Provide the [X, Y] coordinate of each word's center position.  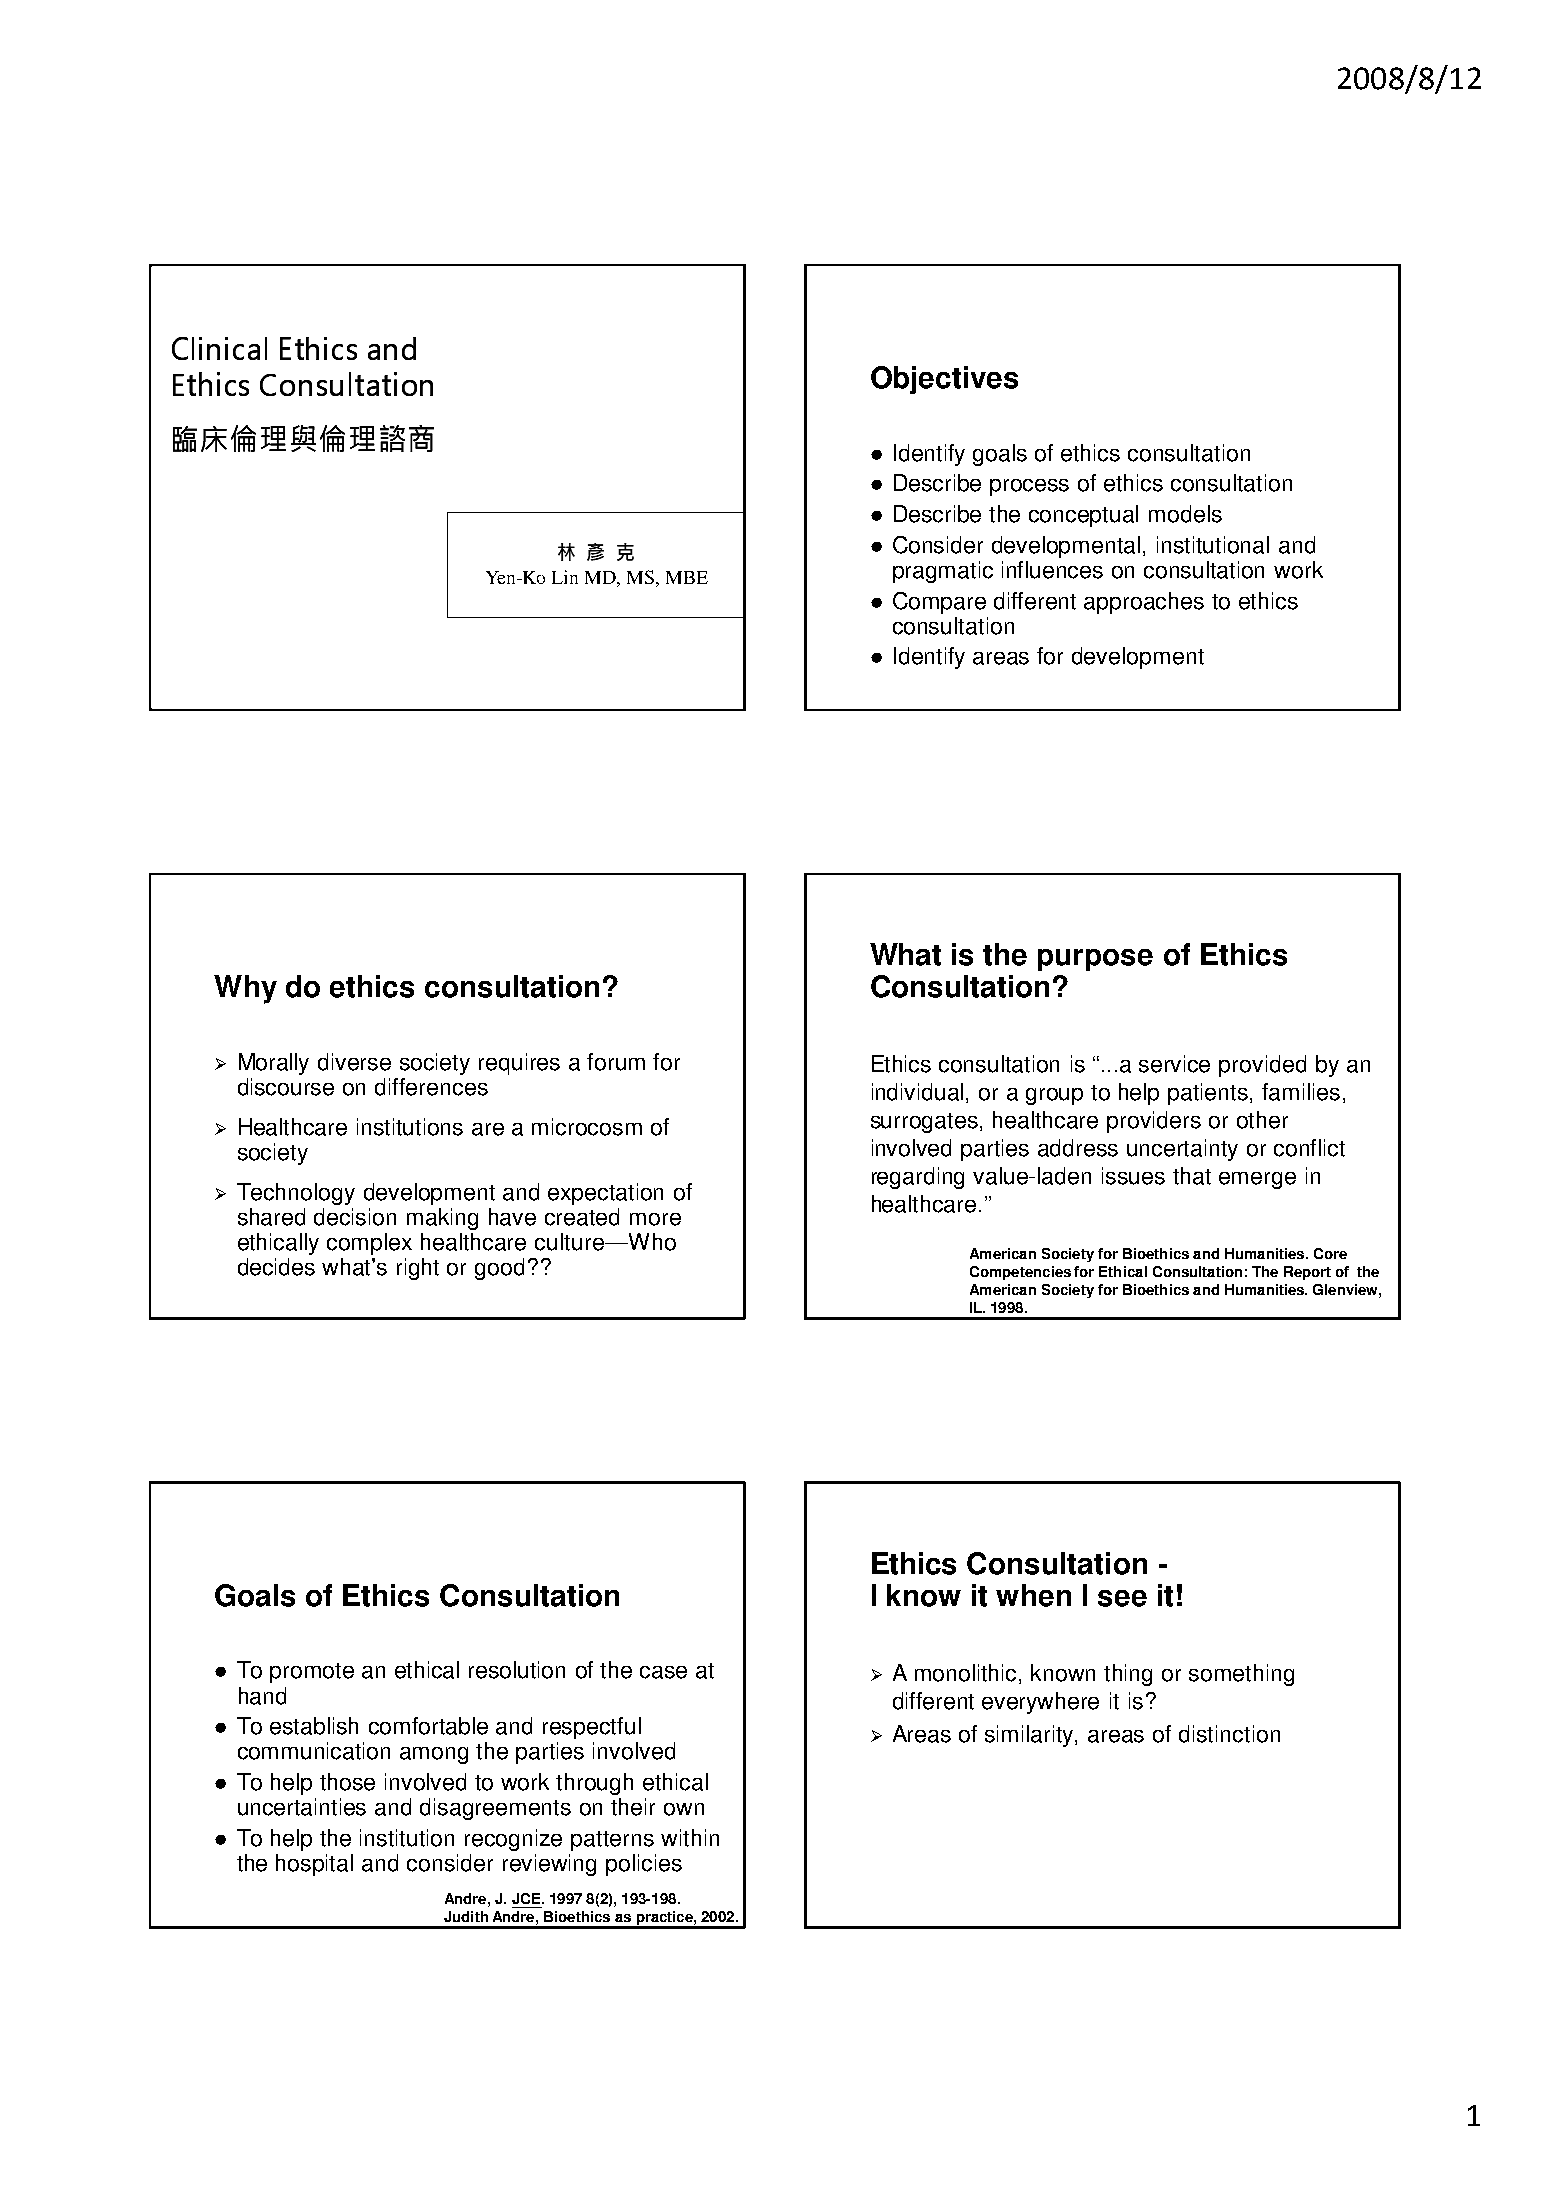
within [690, 1838]
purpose [1095, 960]
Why [245, 989]
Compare [939, 603]
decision [355, 1217]
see [1122, 1598]
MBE [687, 577]
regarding [918, 1178]
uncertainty [1182, 1150]
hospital [314, 1865]
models [1185, 514]
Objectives [944, 380]
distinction [1229, 1734]
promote [312, 1673]
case [663, 1672]
